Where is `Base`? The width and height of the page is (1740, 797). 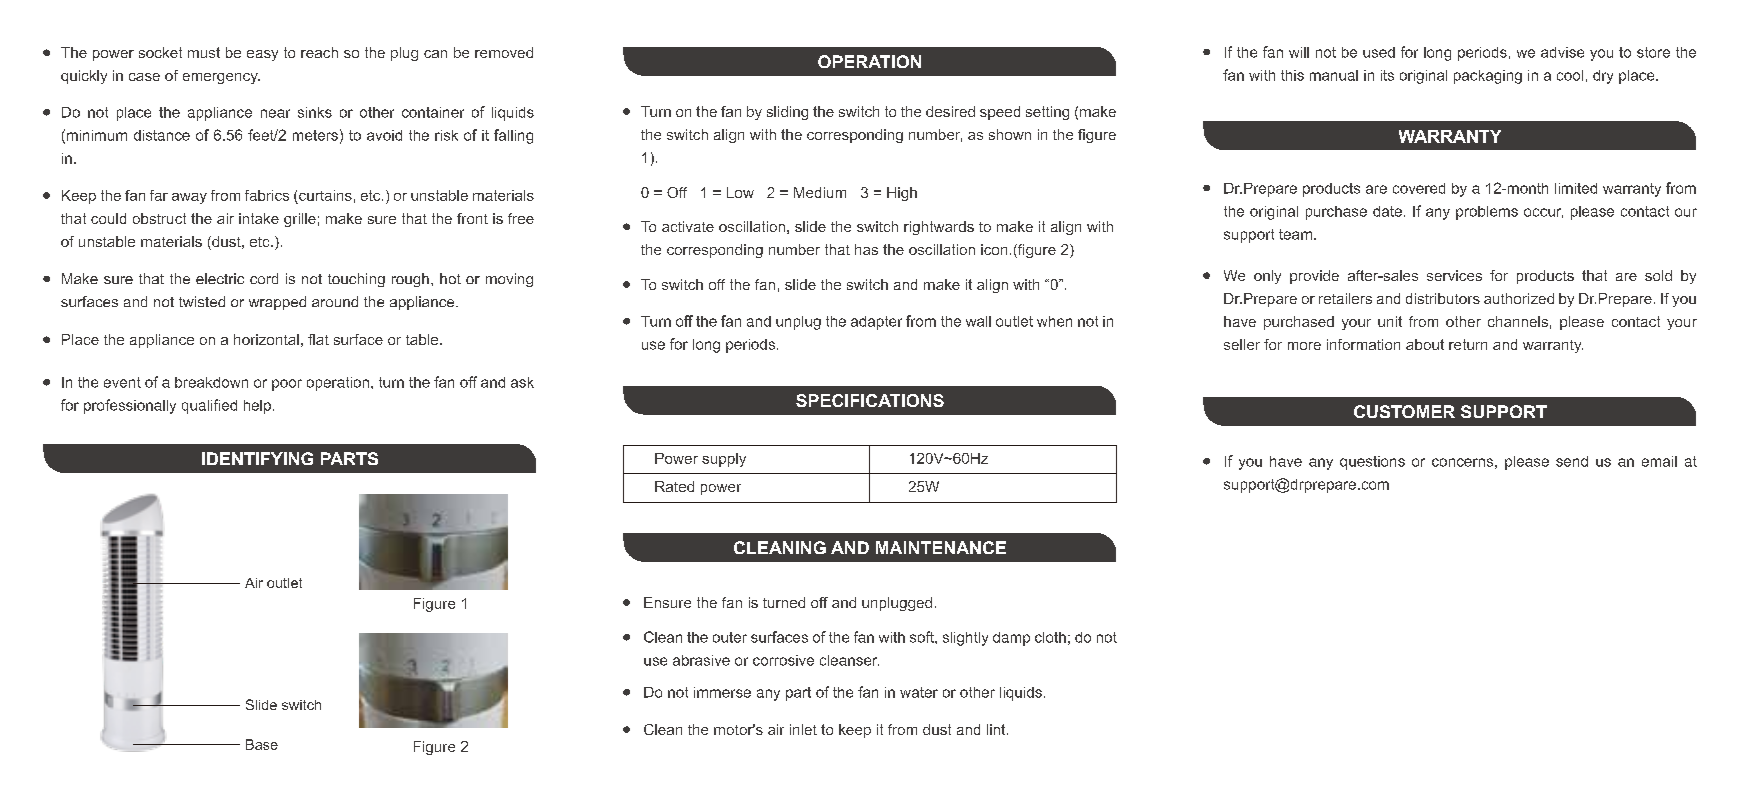
Base is located at coordinates (262, 744).
